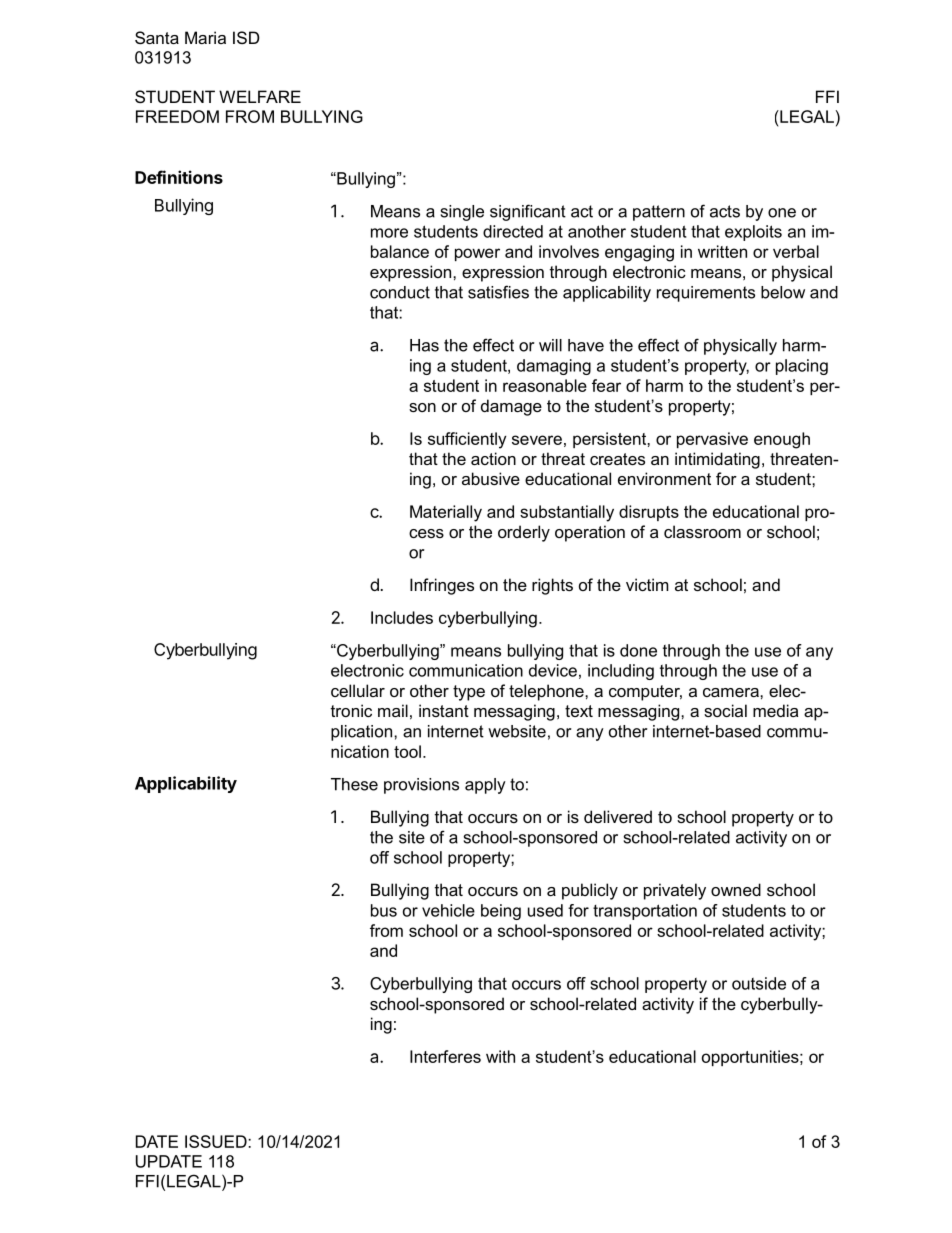 This image has width=952, height=1233. Describe the element at coordinates (500, 1056) in the image. I see `with` at that location.
